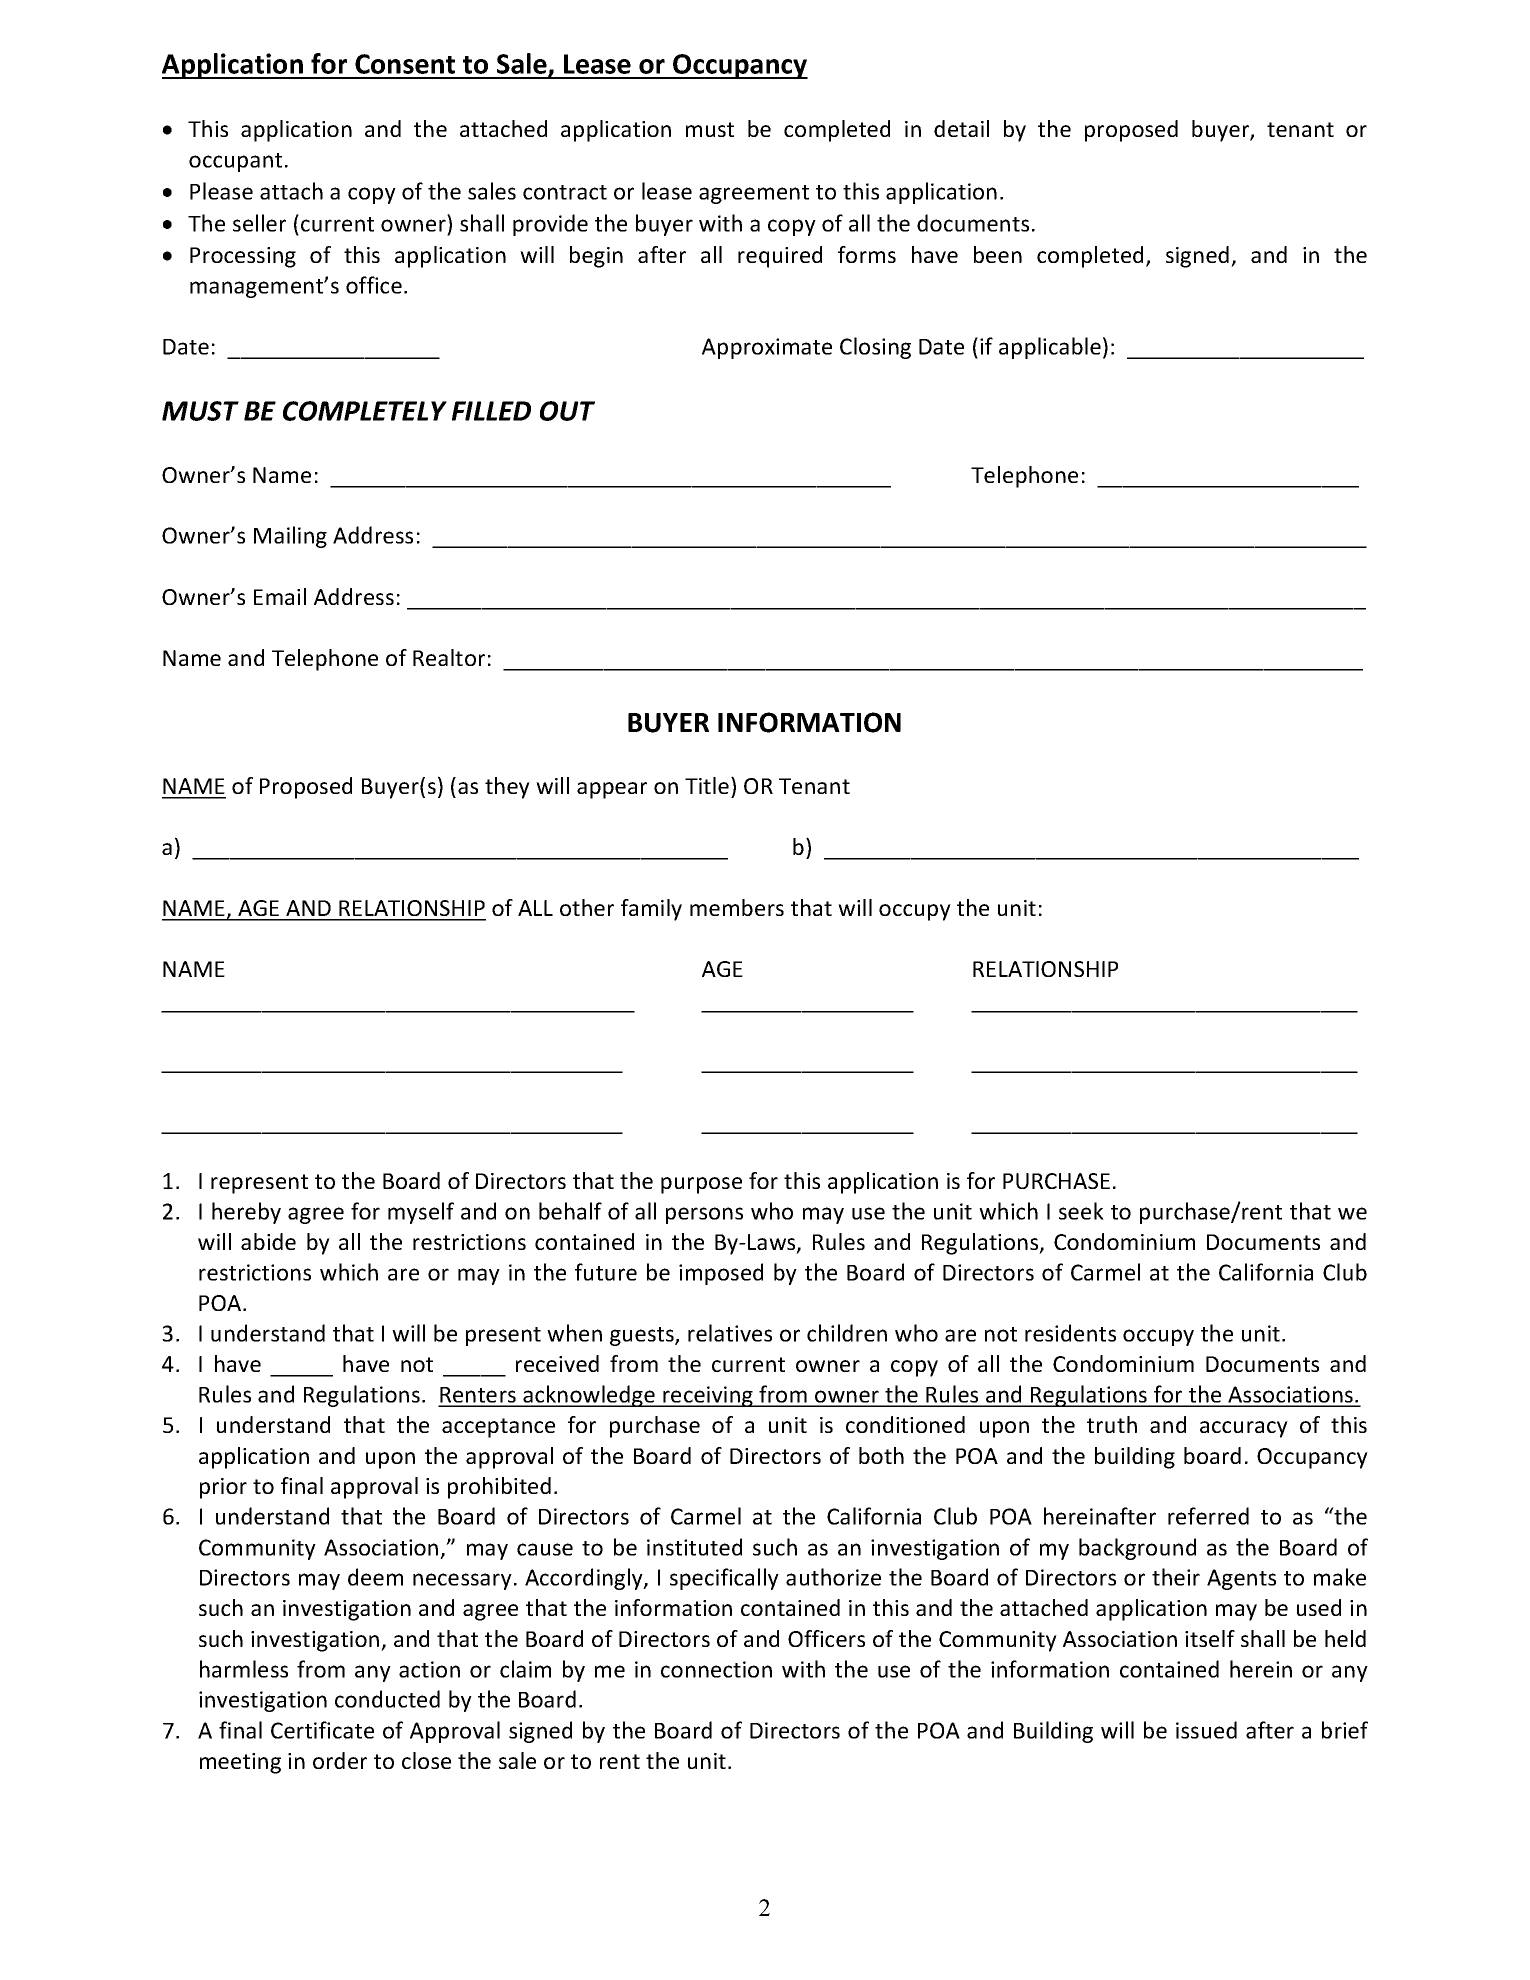  I want to click on members, so click(737, 907).
